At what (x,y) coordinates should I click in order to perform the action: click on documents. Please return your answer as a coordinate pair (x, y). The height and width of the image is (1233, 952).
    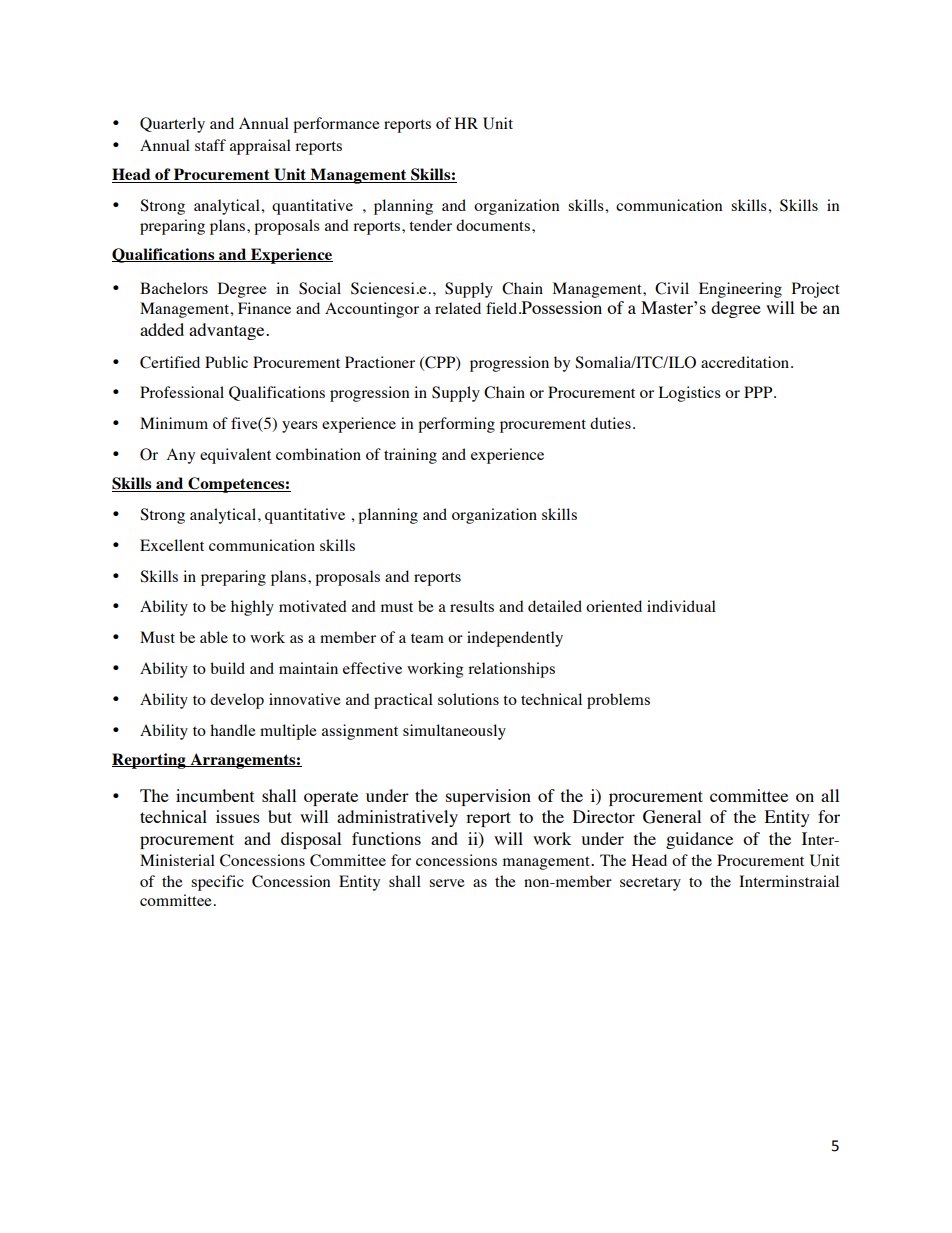
    Looking at the image, I should click on (493, 225).
